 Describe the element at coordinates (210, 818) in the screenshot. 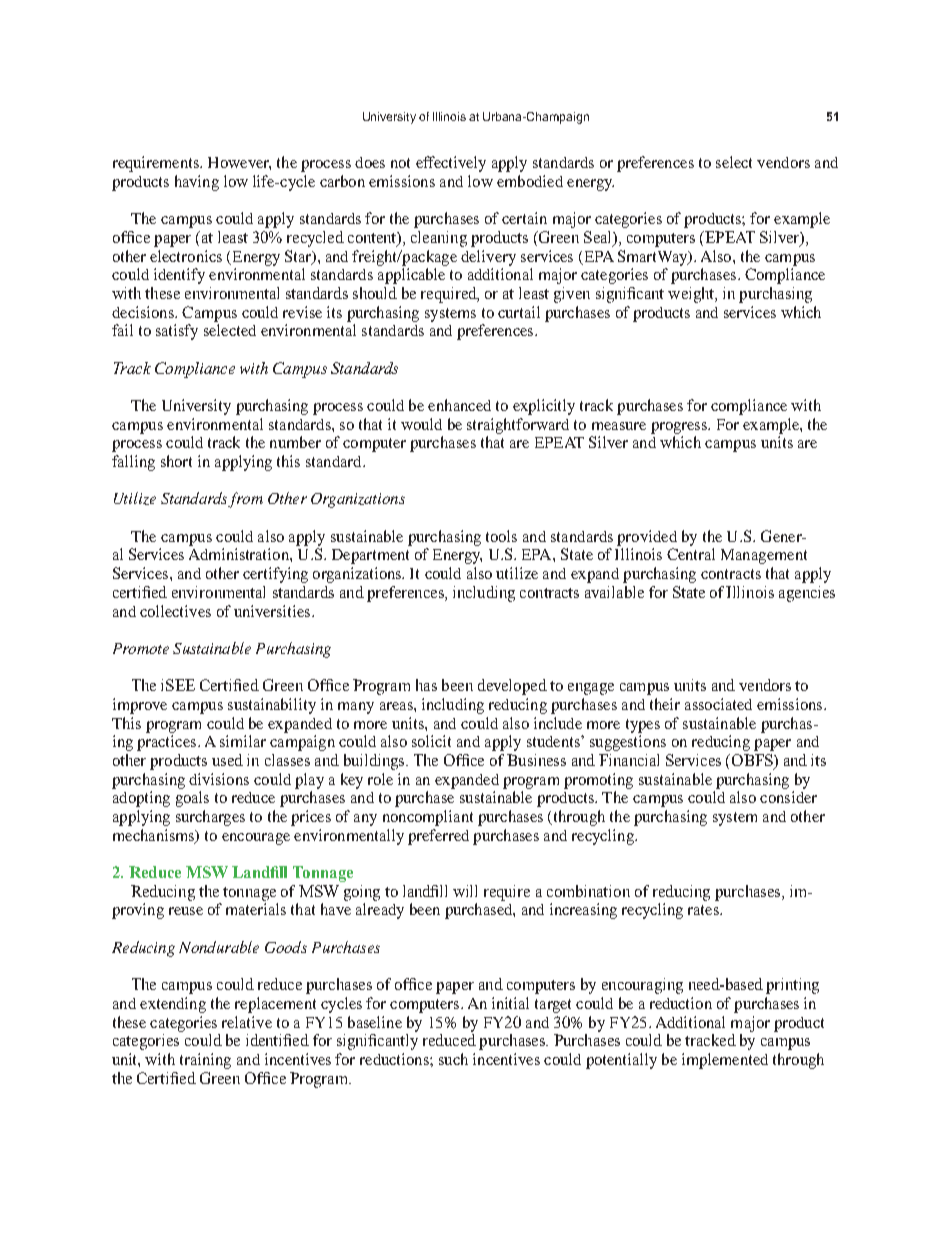

I see `surcharges` at that location.
